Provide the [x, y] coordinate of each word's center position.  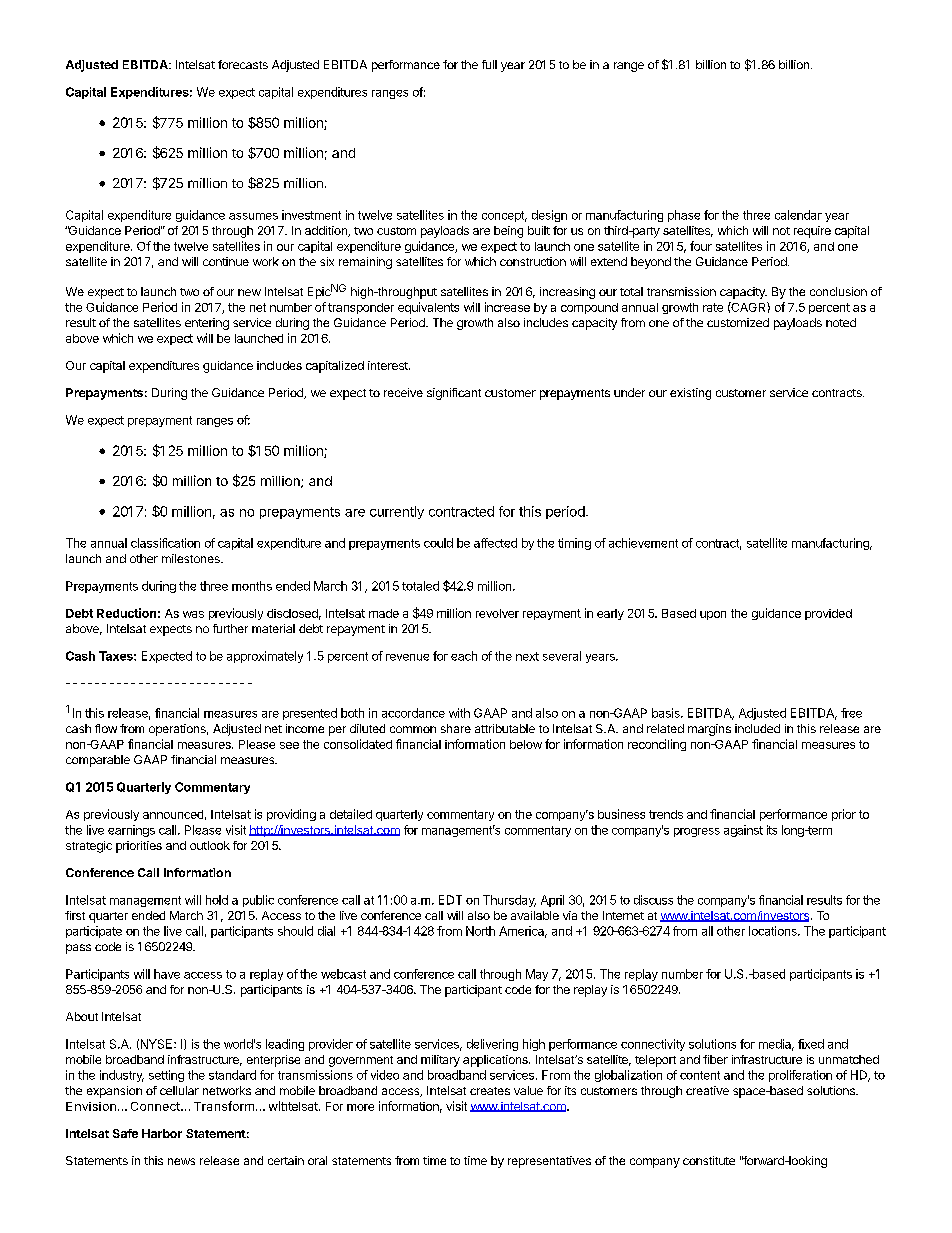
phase [684, 216]
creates [490, 1091]
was [193, 614]
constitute [709, 1160]
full [489, 64]
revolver [497, 613]
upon [713, 615]
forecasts [243, 64]
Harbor [162, 1133]
